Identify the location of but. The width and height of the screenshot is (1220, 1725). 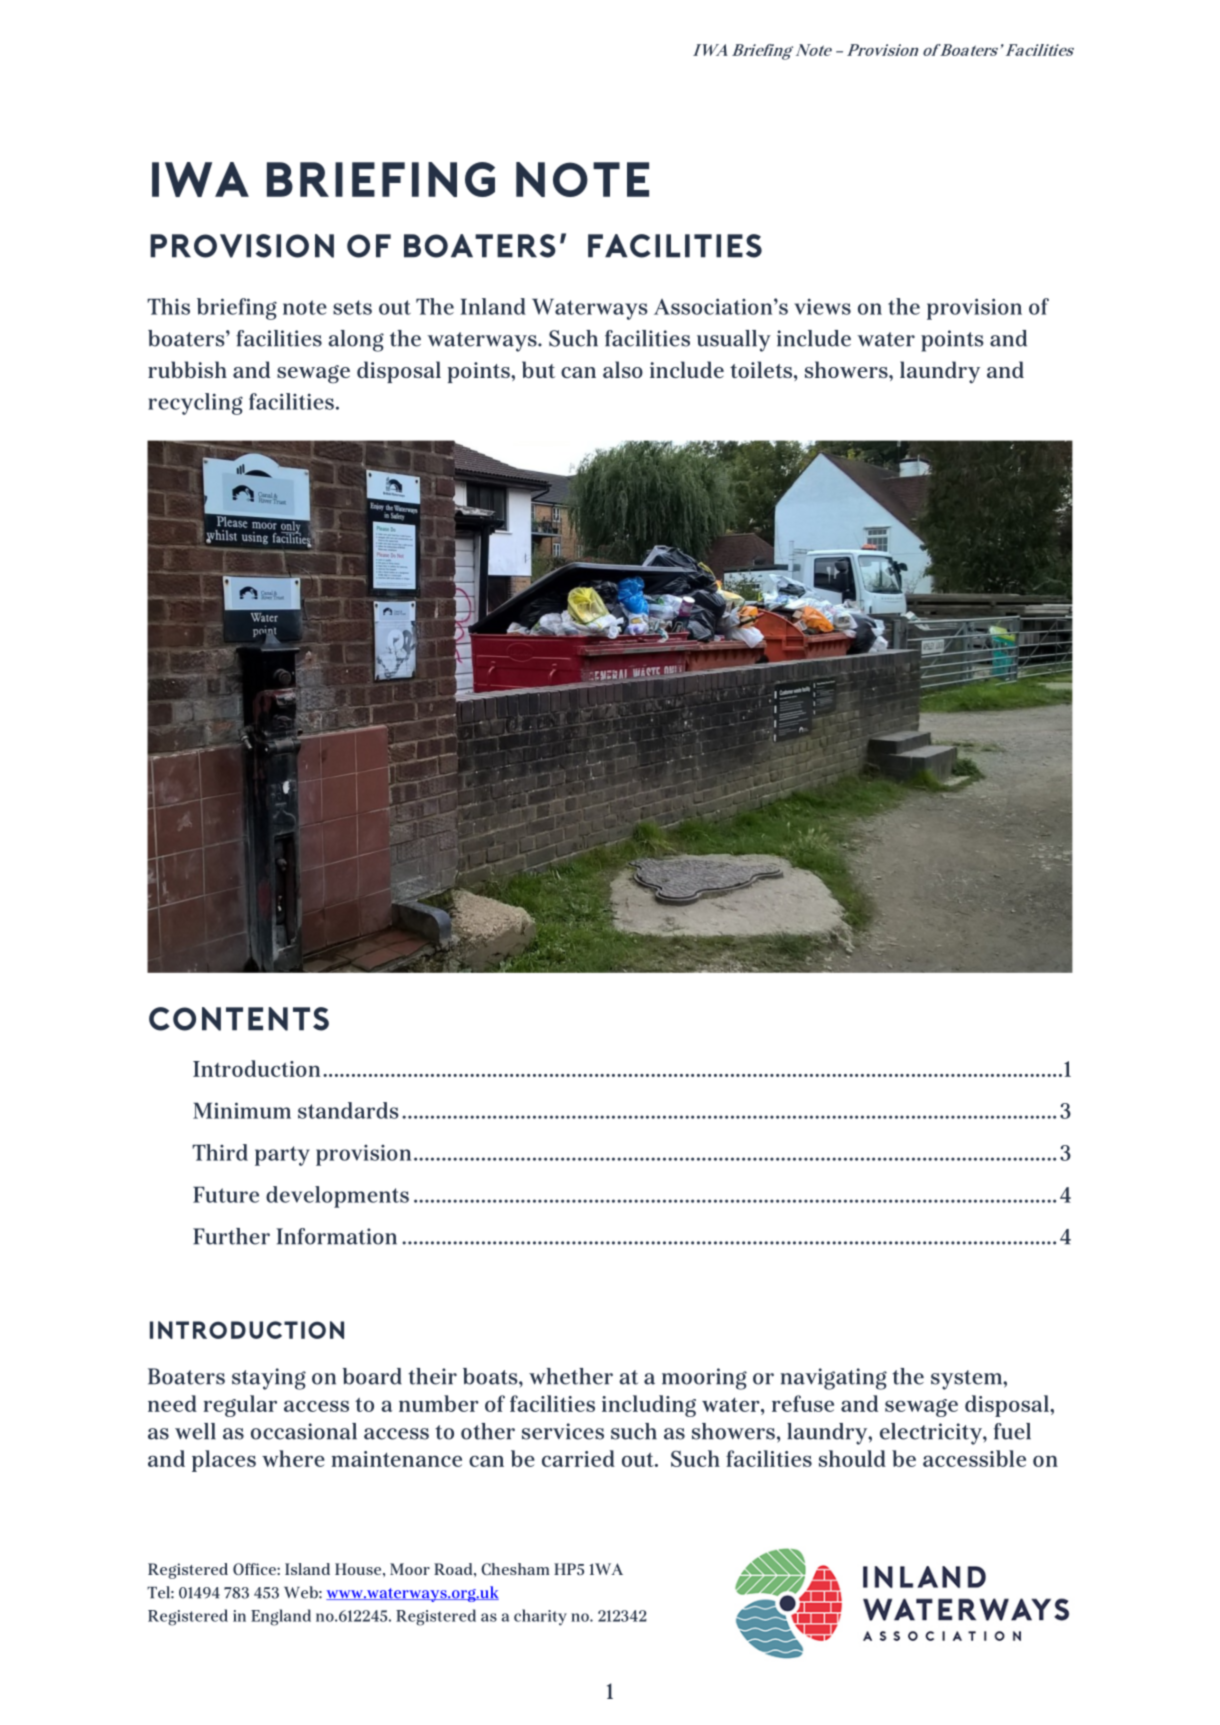
(538, 369).
